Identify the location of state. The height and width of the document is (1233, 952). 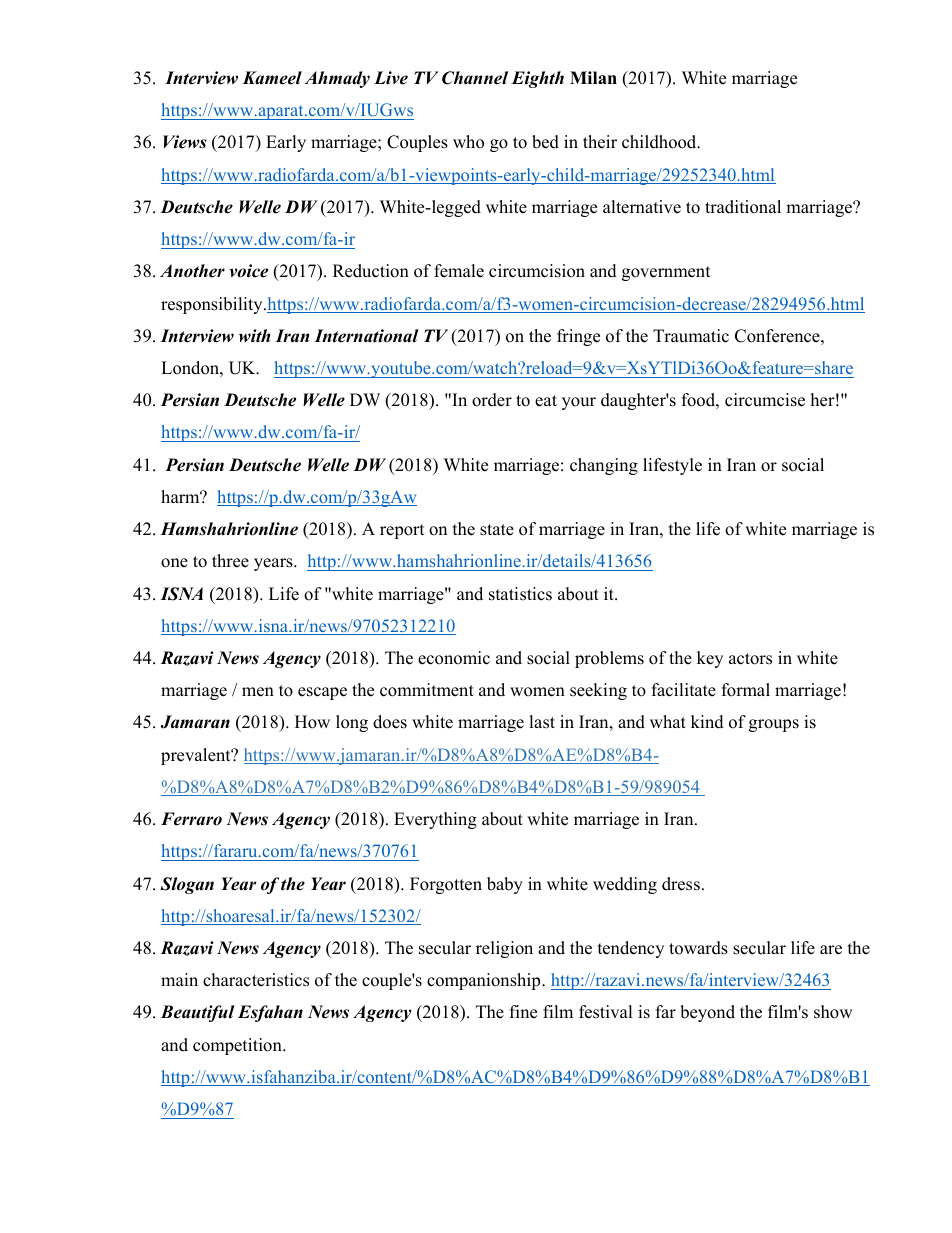
(497, 530).
